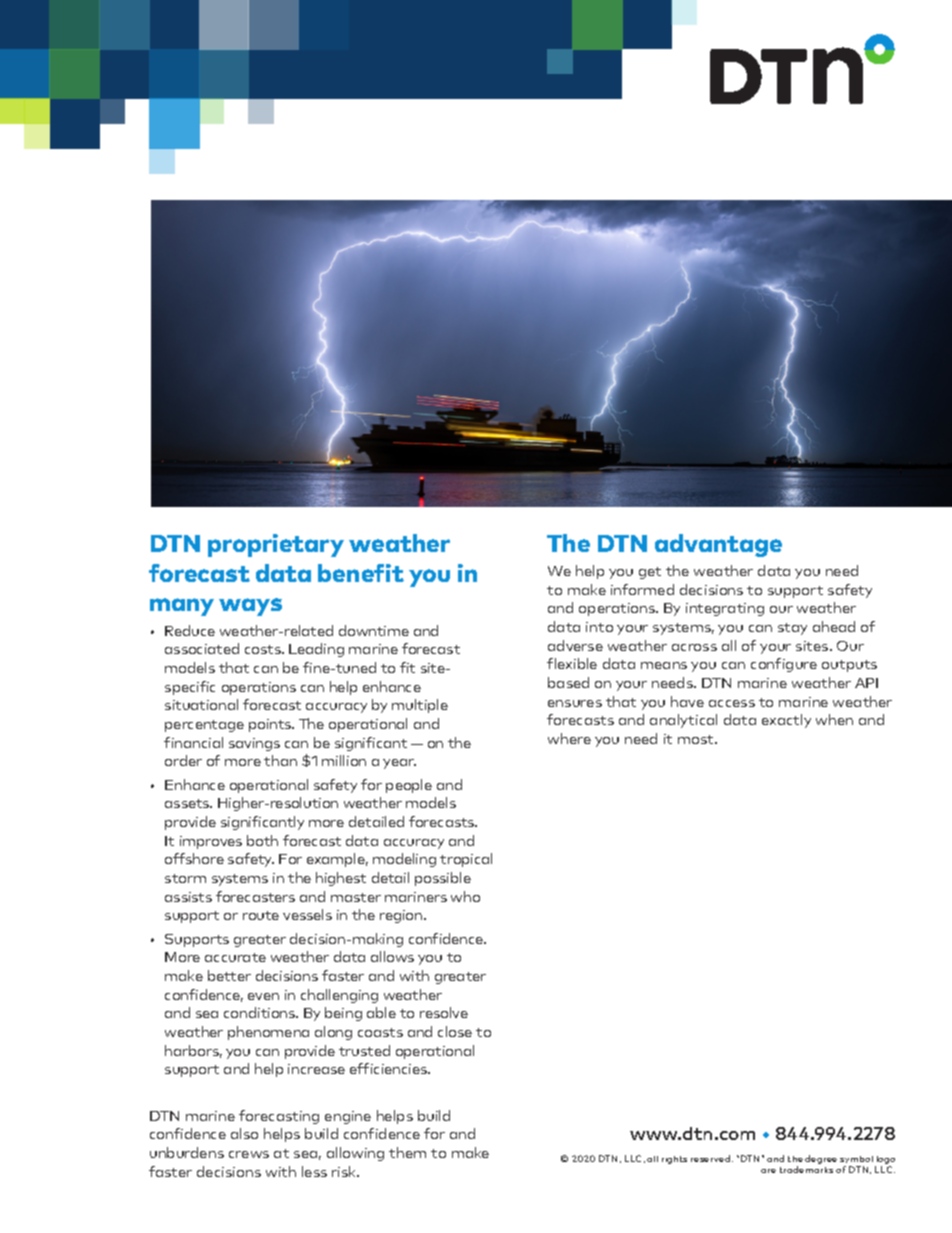 This page has width=952, height=1233. What do you see at coordinates (786, 721) in the page?
I see `exactly` at bounding box center [786, 721].
